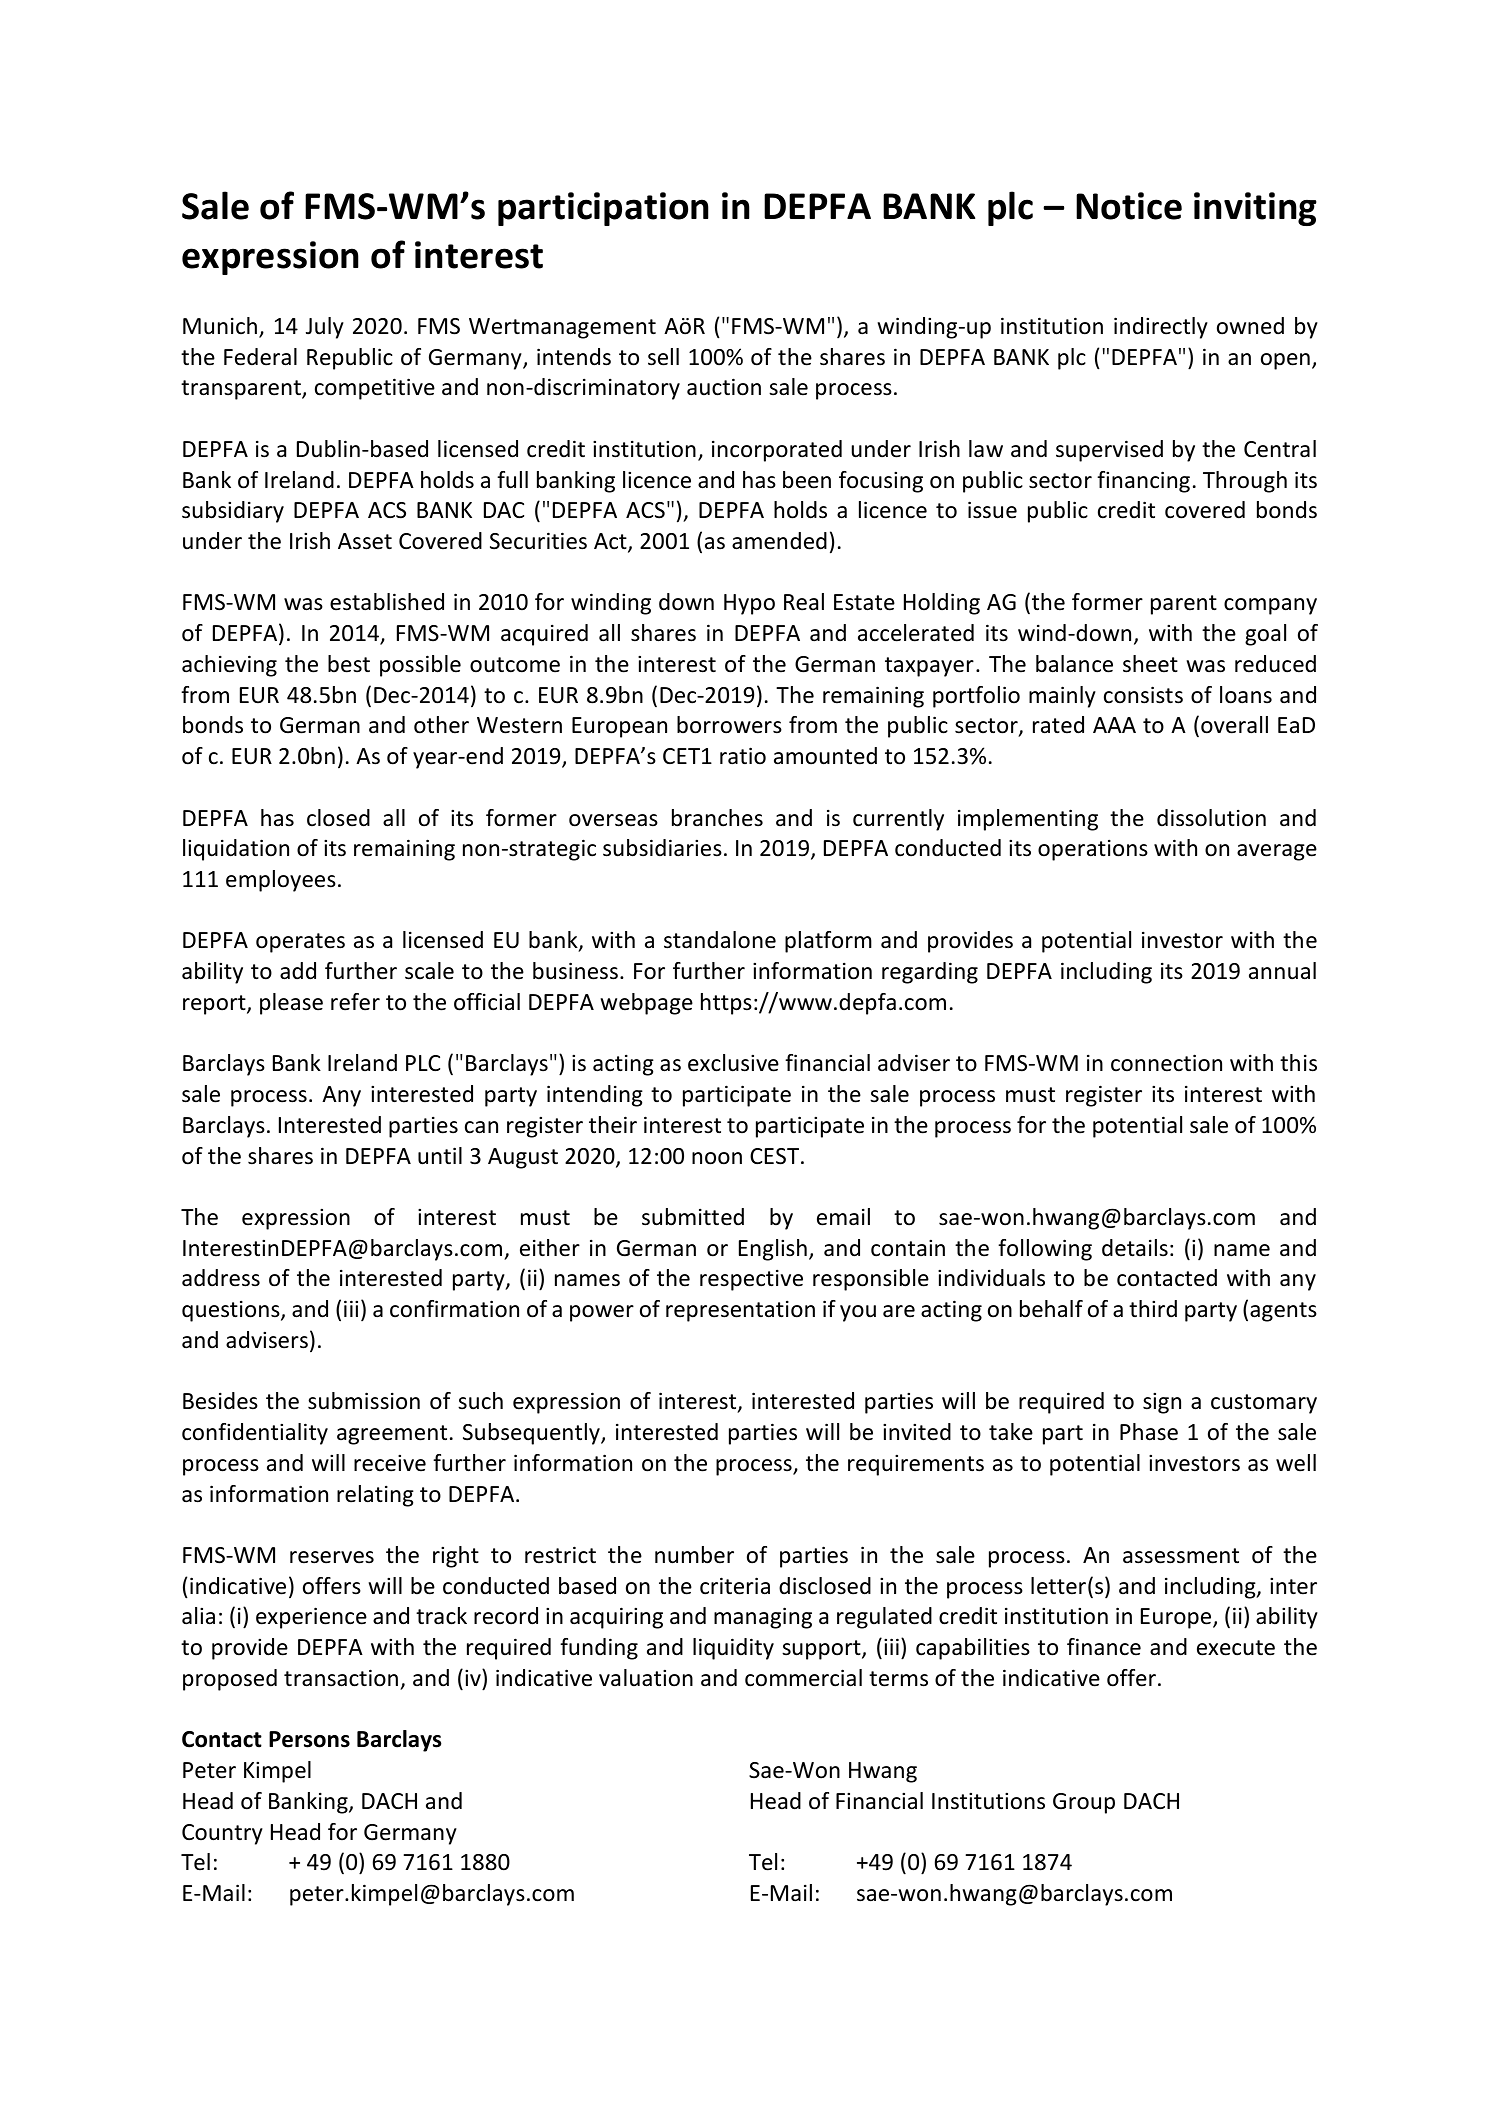 The image size is (1499, 2119). What do you see at coordinates (1129, 206) in the page?
I see `Notice` at bounding box center [1129, 206].
